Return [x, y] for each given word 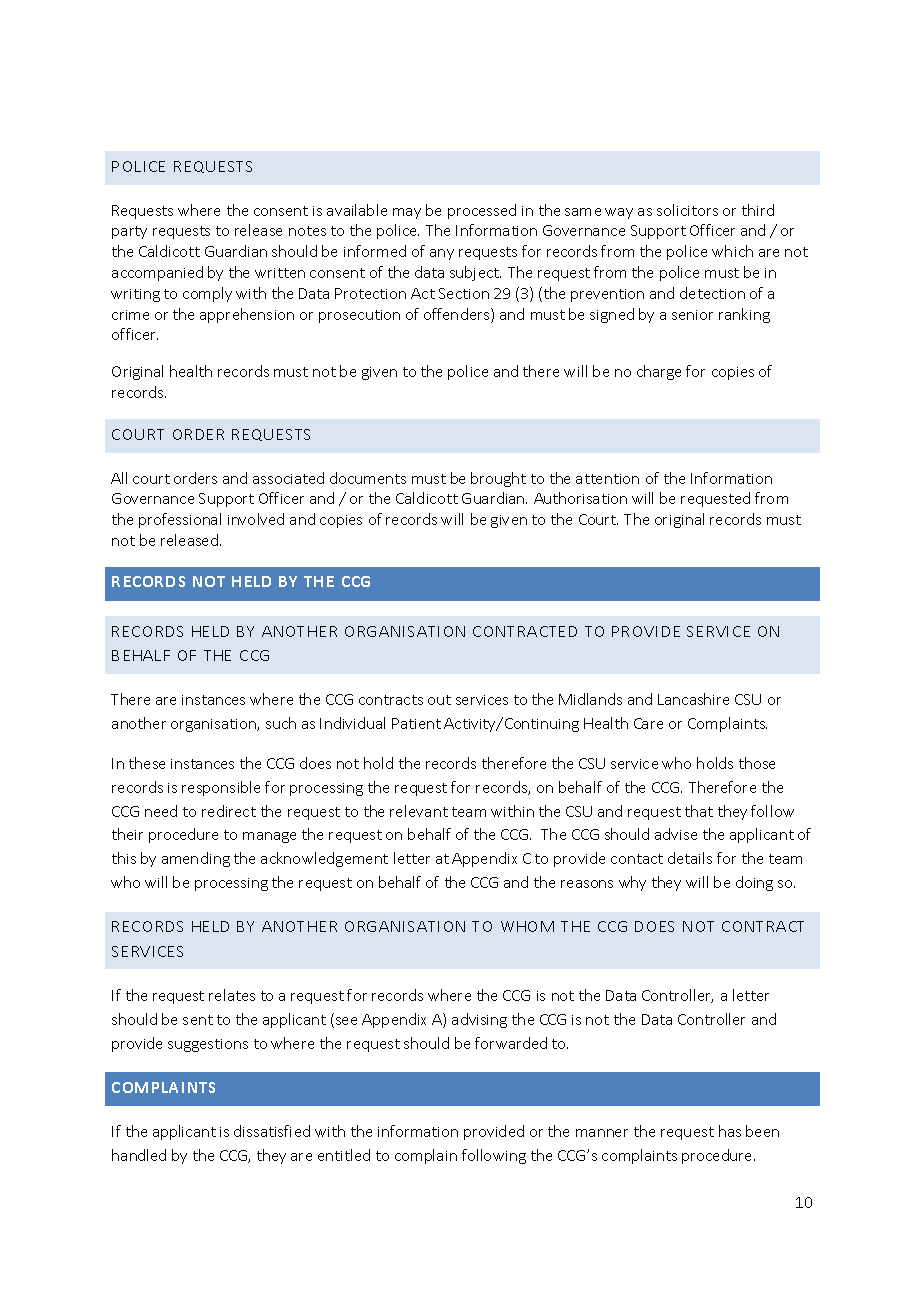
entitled [344, 1155]
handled [139, 1155]
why [632, 883]
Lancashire [693, 699]
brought [498, 479]
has [730, 1131]
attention [607, 479]
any [442, 254]
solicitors [687, 210]
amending [196, 859]
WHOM [527, 926]
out [439, 700]
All [119, 478]
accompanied [157, 273]
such [281, 723]
